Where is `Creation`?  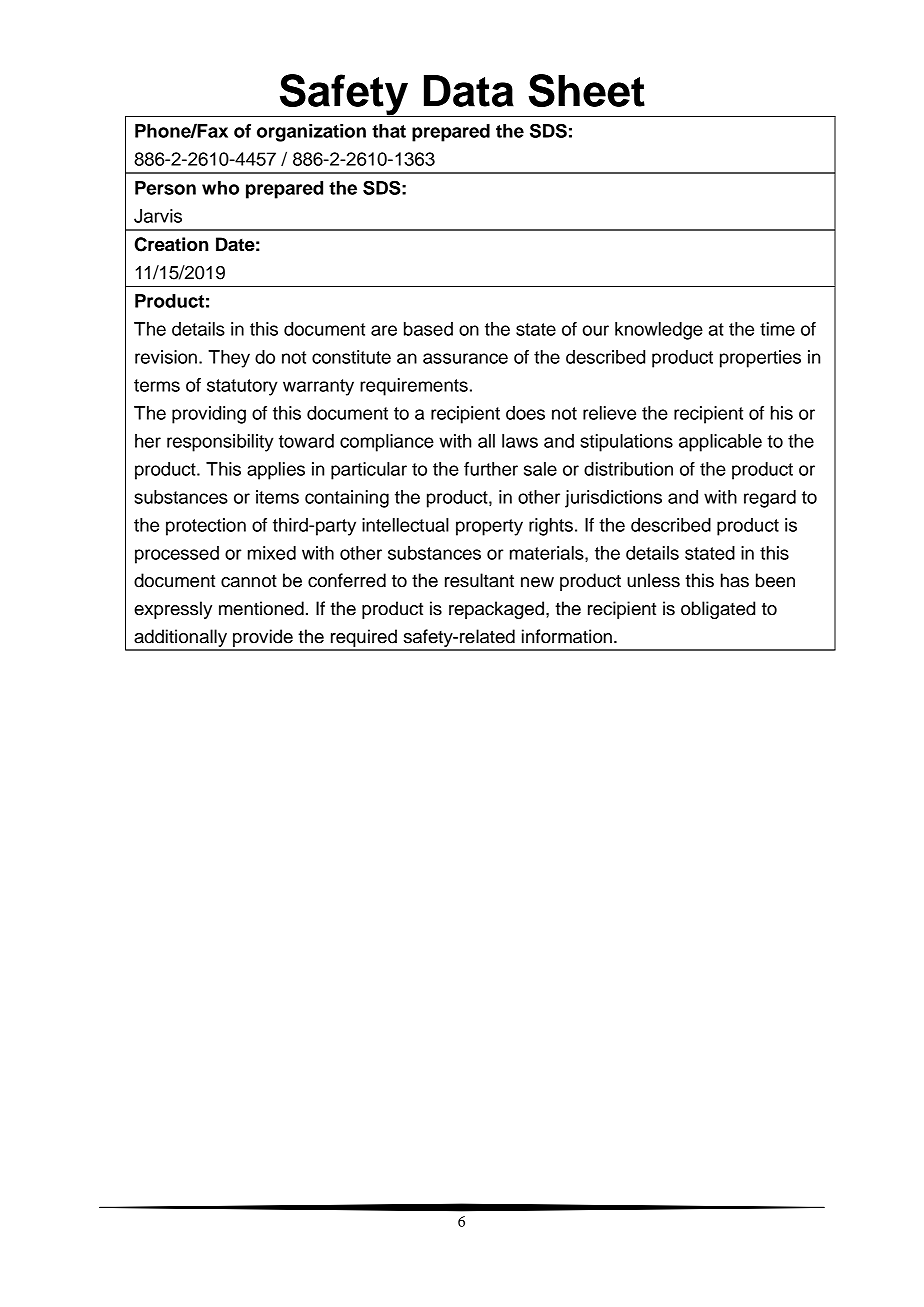 Creation is located at coordinates (171, 244).
